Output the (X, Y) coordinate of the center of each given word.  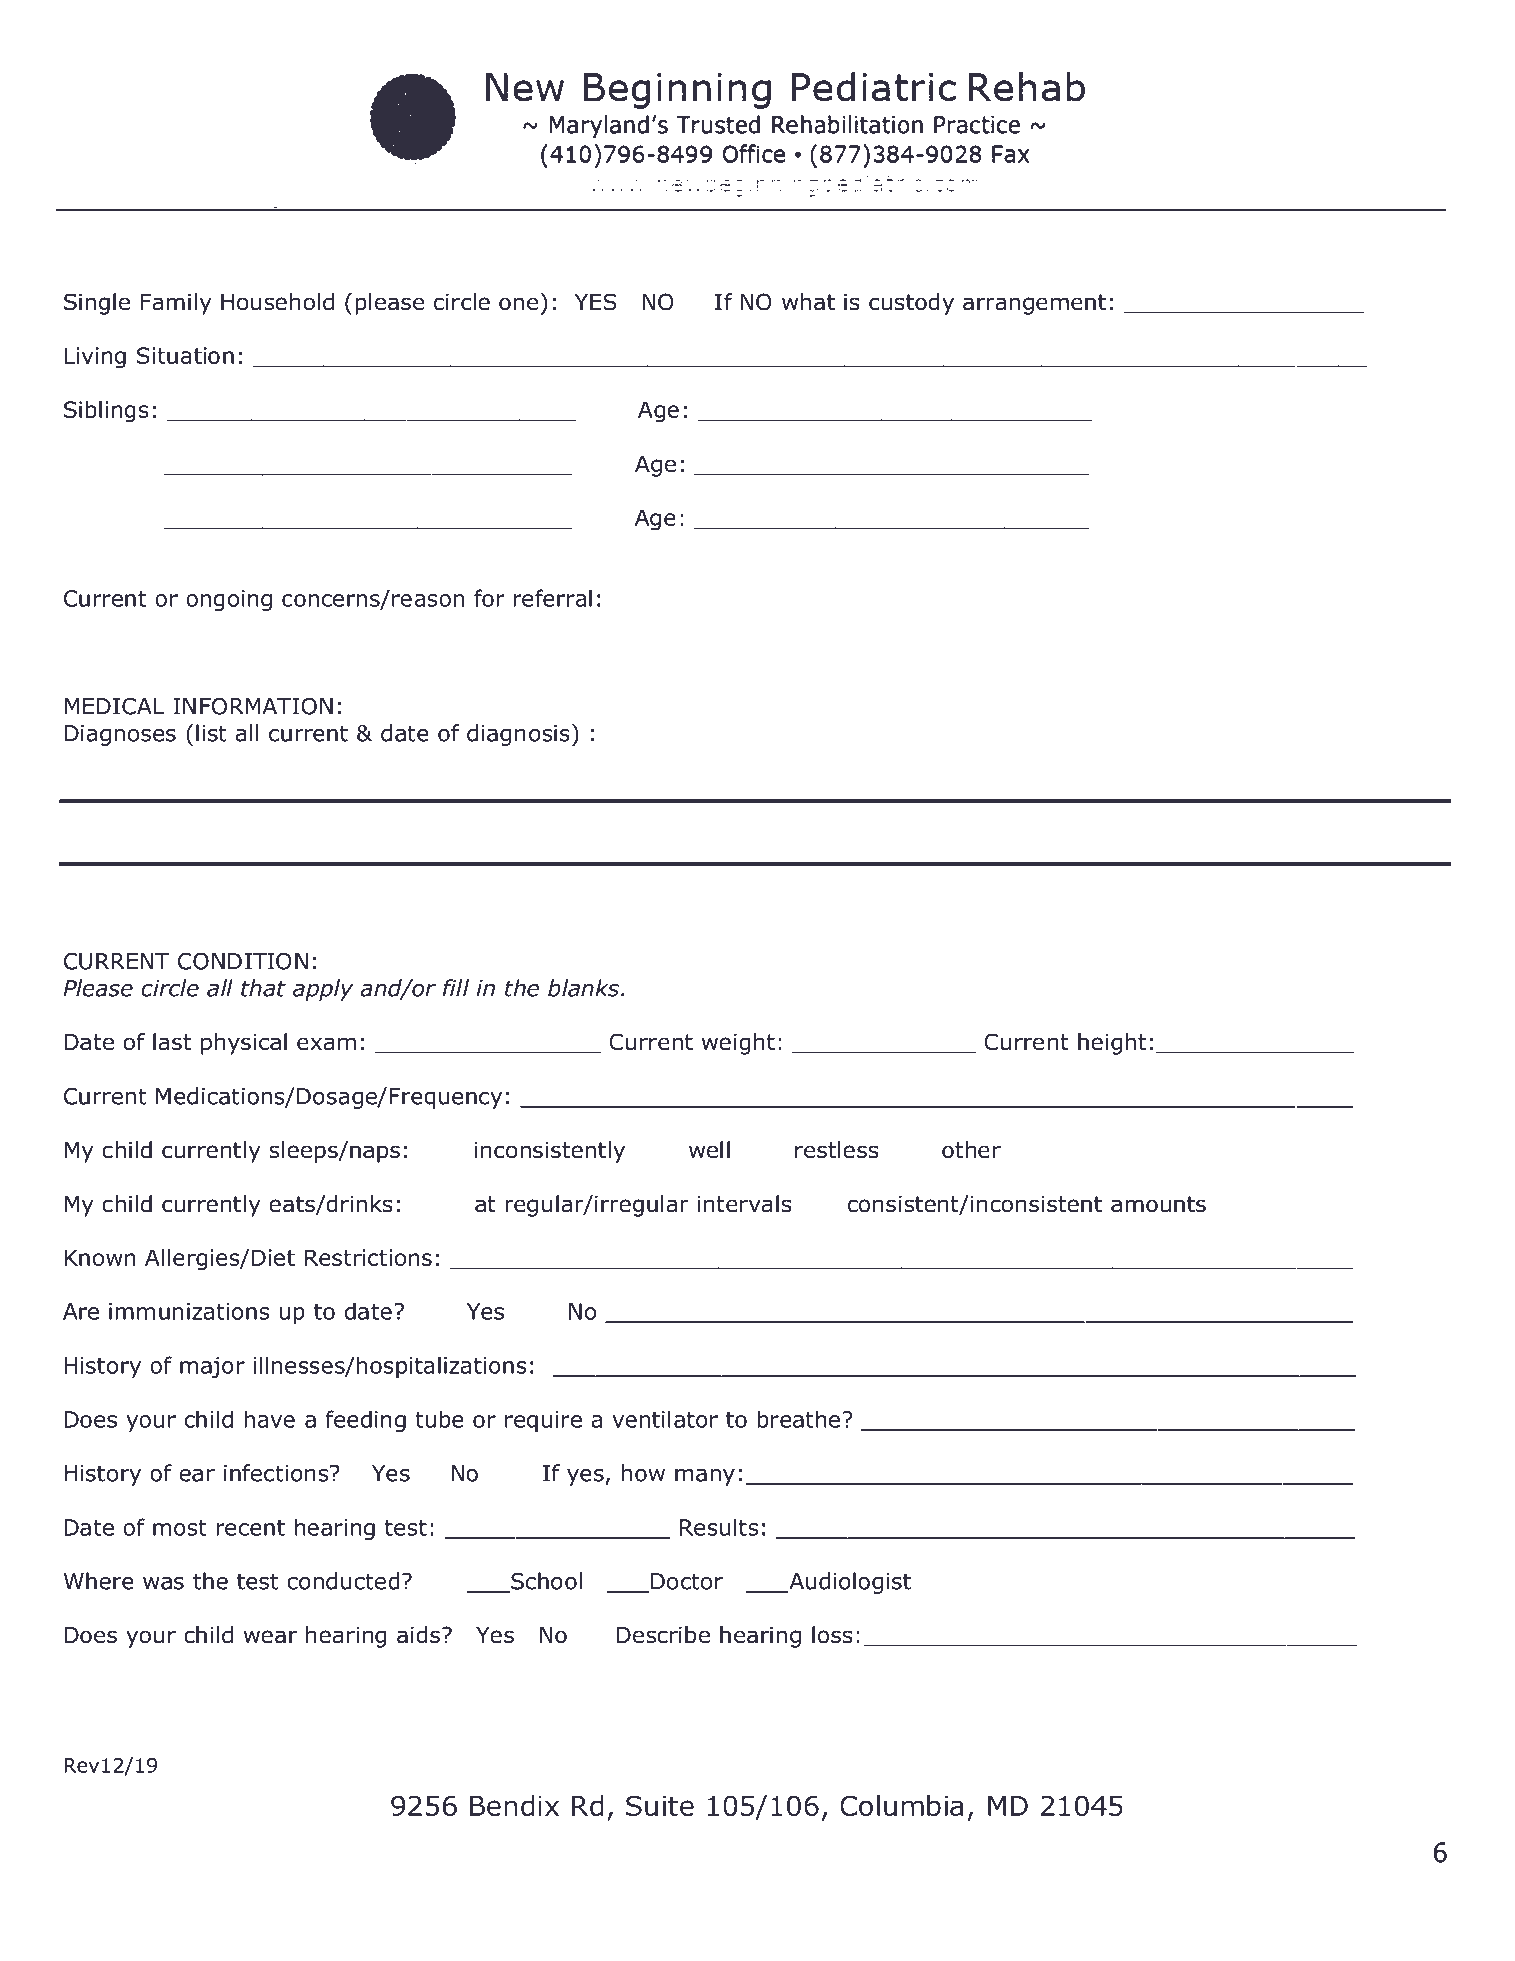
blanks (583, 988)
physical (244, 1044)
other (971, 1150)
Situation (185, 355)
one (518, 304)
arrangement (1034, 304)
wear (270, 1637)
